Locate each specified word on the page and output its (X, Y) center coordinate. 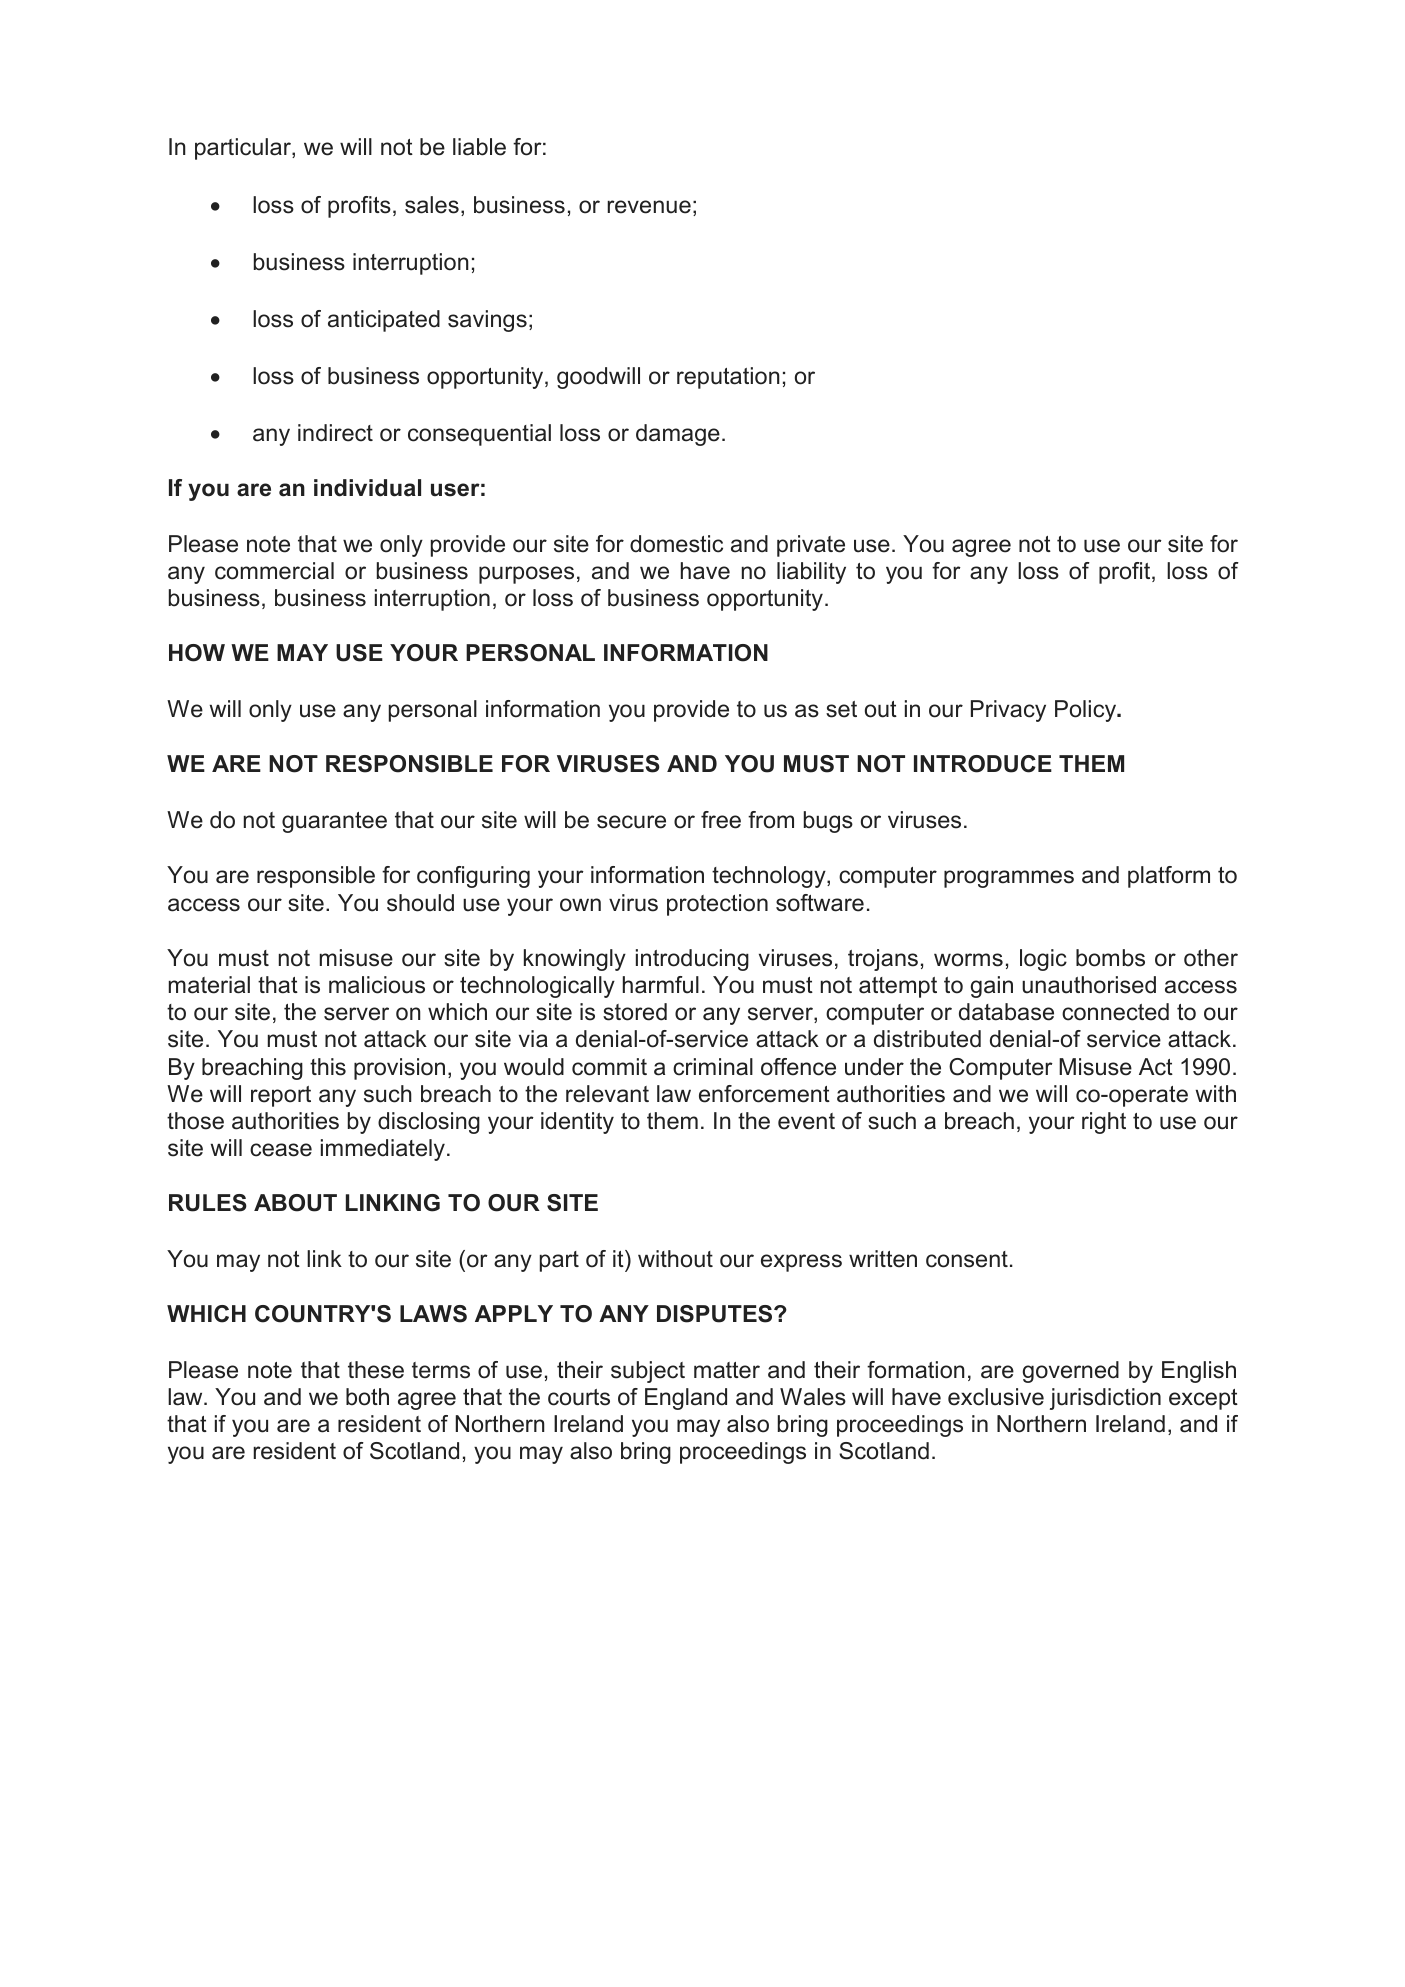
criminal (713, 1067)
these (376, 1370)
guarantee (334, 822)
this (328, 1067)
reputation (728, 378)
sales (432, 205)
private (811, 546)
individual (367, 488)
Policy (1087, 711)
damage (678, 435)
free (721, 820)
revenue (649, 207)
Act (1156, 1067)
